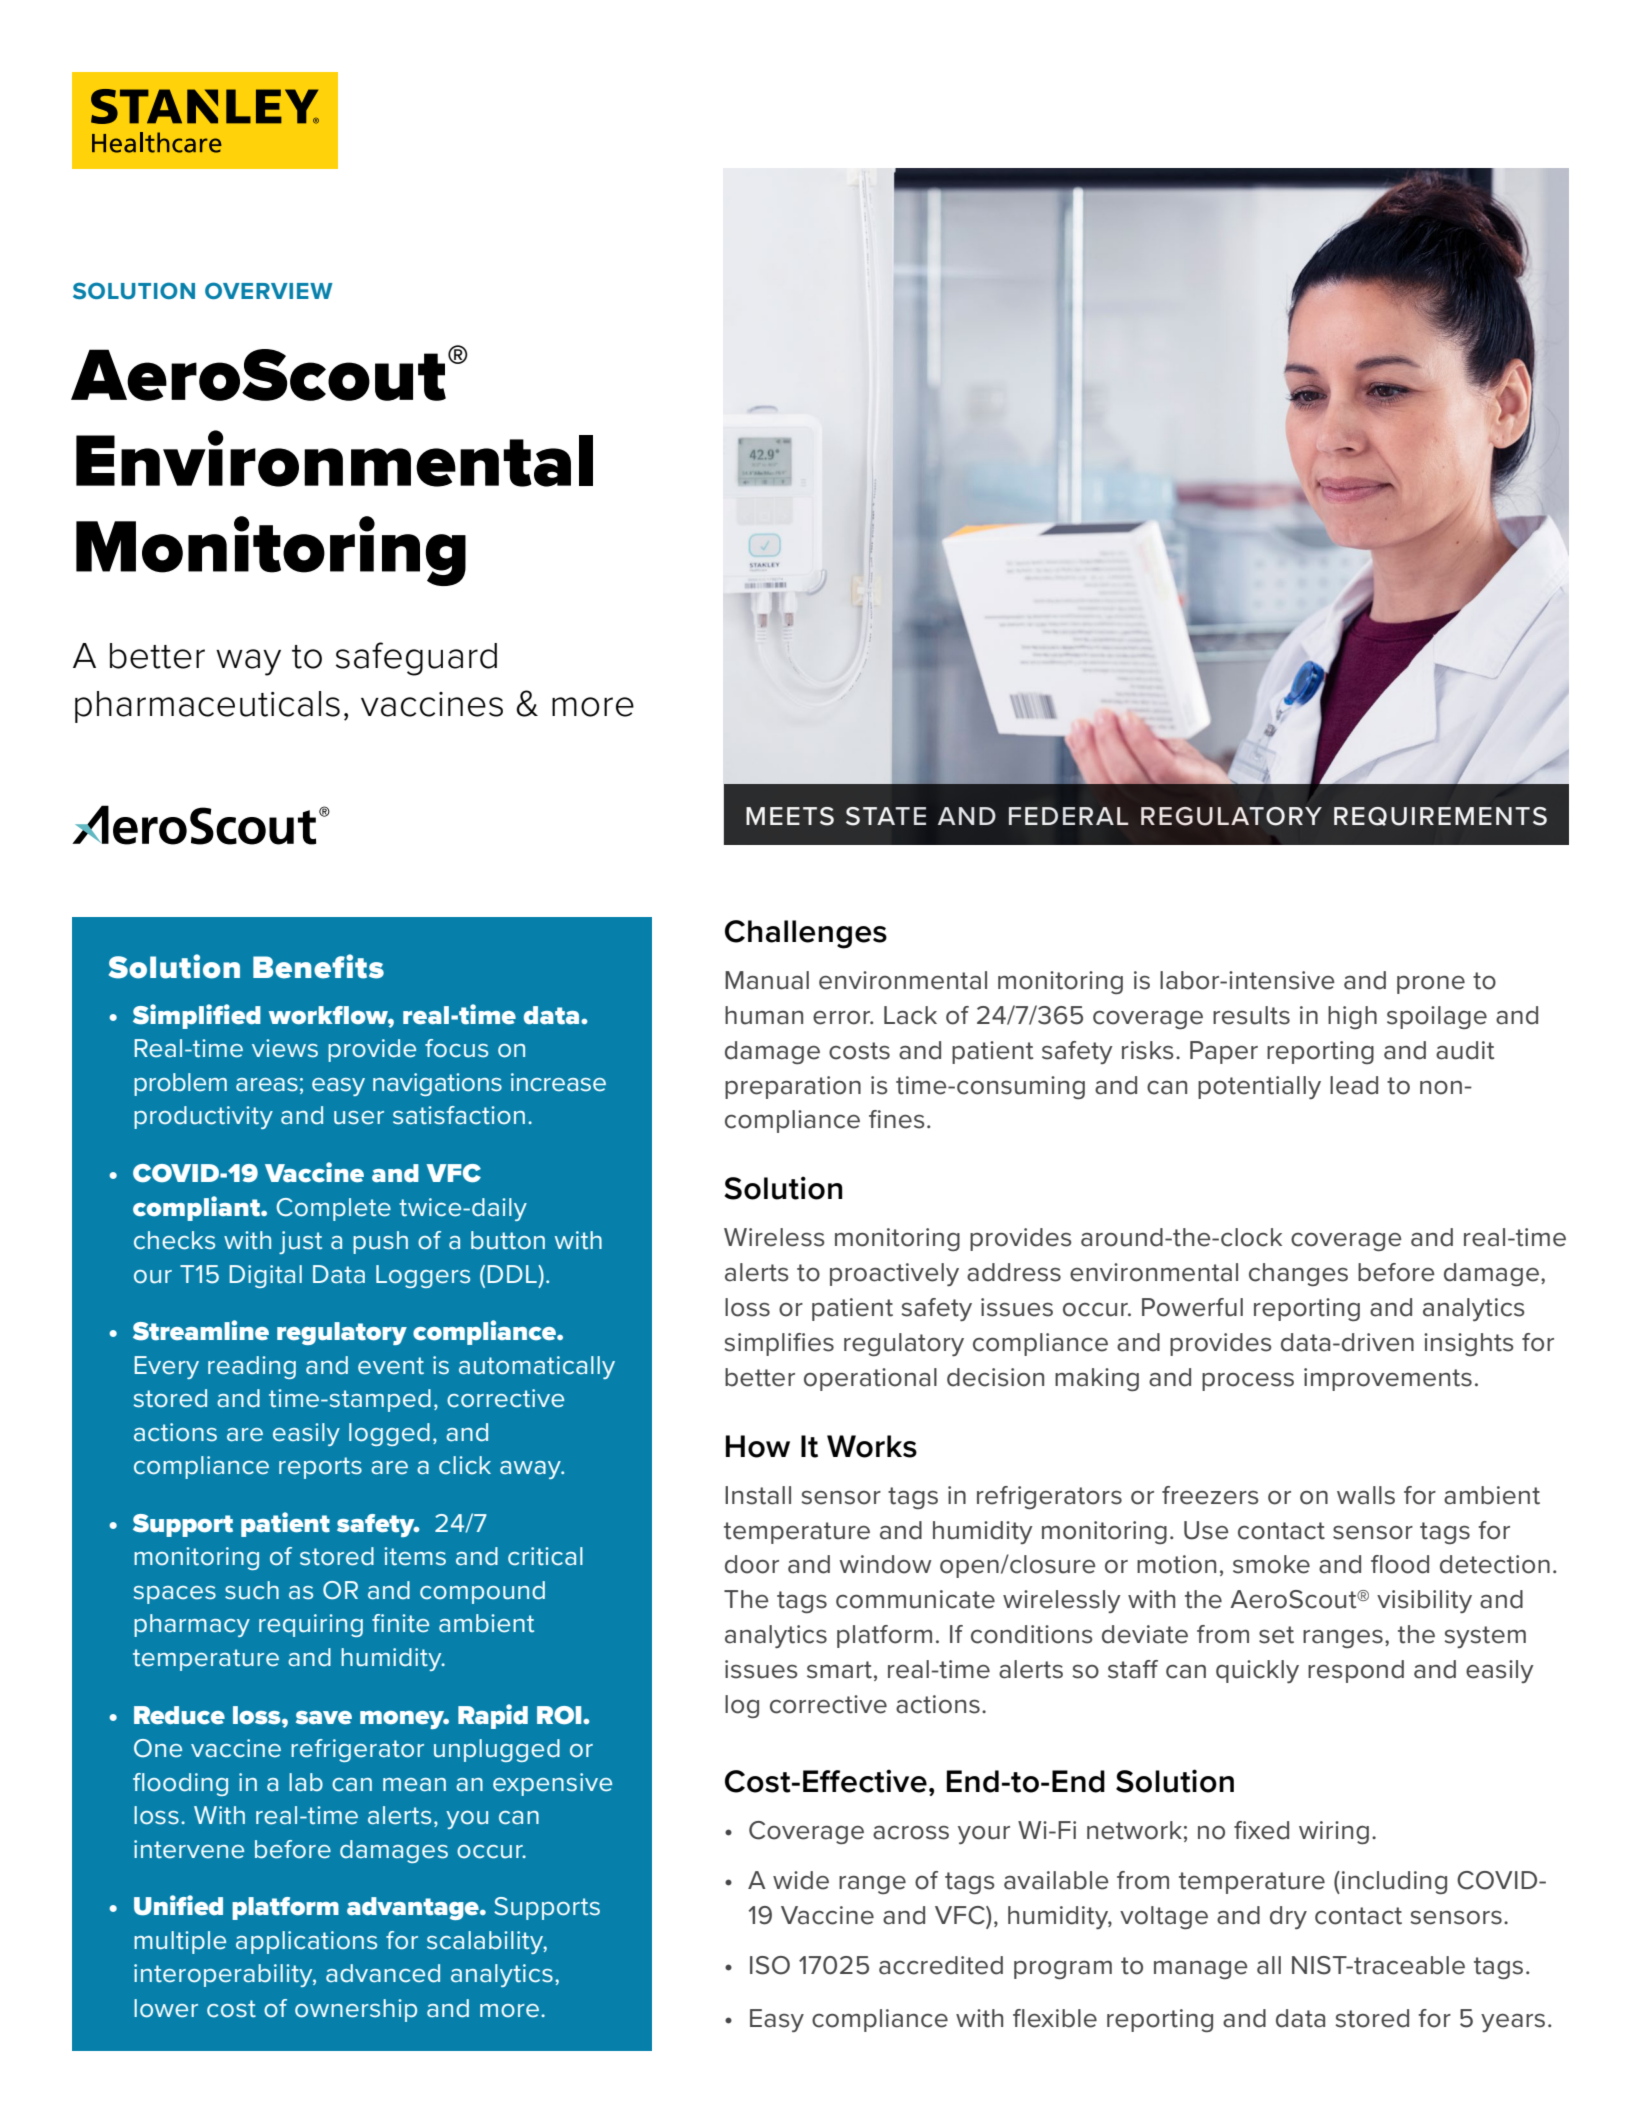 This screenshot has width=1641, height=2123. Describe the element at coordinates (389, 1434) in the screenshot. I see `logged` at that location.
